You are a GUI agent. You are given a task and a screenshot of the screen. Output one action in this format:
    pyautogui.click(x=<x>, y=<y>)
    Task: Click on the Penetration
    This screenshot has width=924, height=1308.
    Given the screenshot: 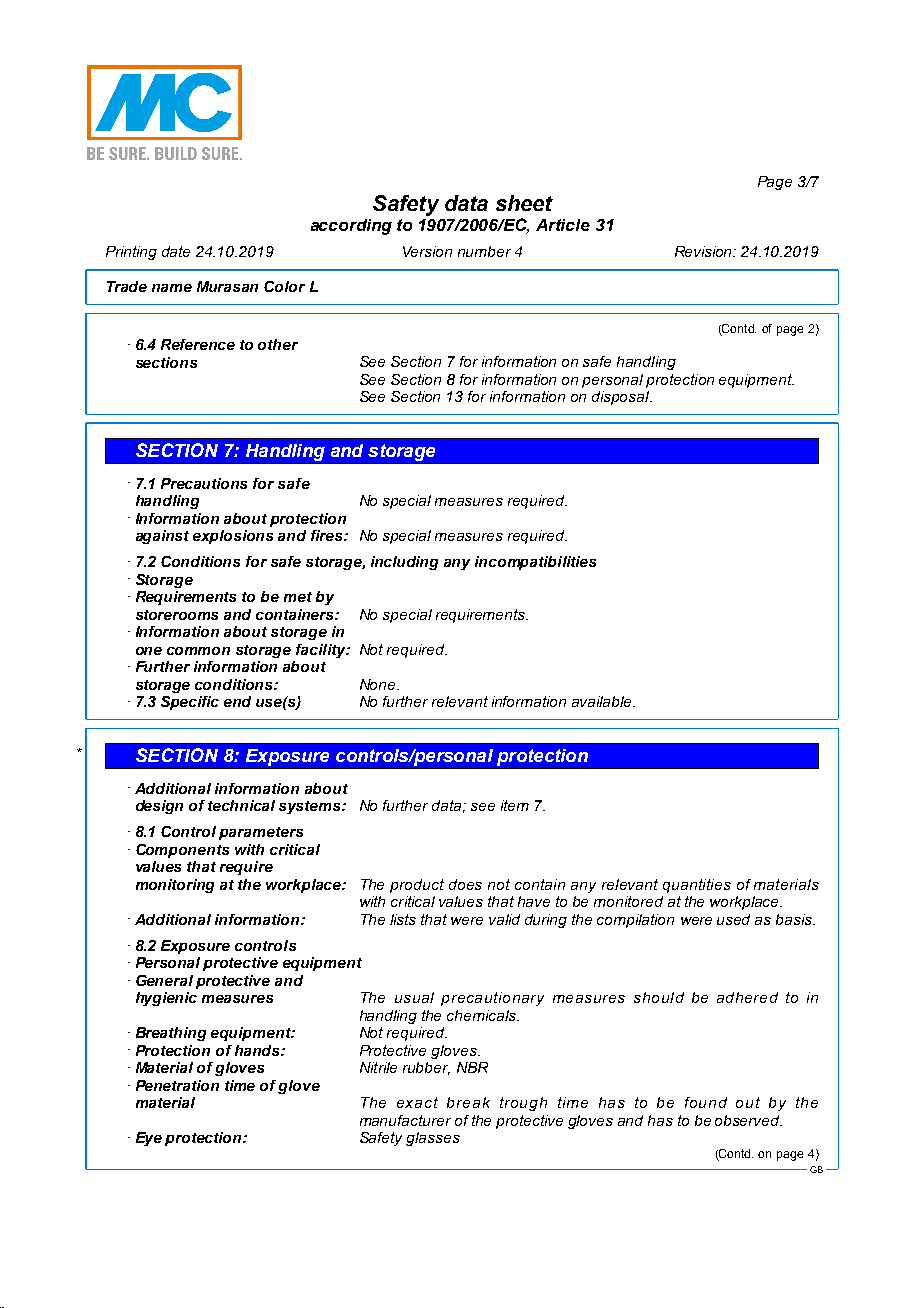 What is the action you would take?
    pyautogui.click(x=177, y=1085)
